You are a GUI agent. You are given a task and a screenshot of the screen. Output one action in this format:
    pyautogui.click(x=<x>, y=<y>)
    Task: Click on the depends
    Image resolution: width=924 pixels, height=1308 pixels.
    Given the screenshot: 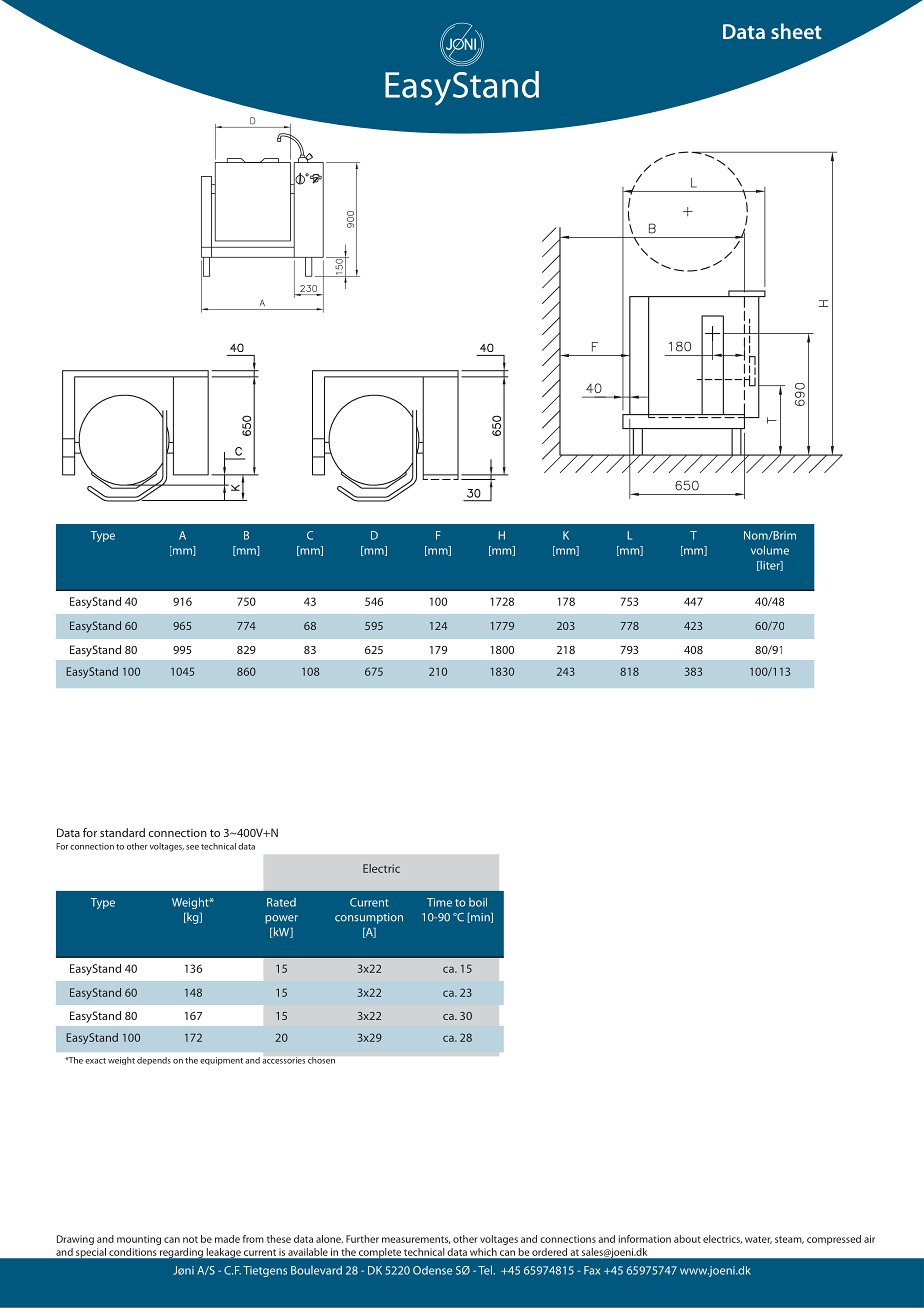 What is the action you would take?
    pyautogui.click(x=154, y=1061)
